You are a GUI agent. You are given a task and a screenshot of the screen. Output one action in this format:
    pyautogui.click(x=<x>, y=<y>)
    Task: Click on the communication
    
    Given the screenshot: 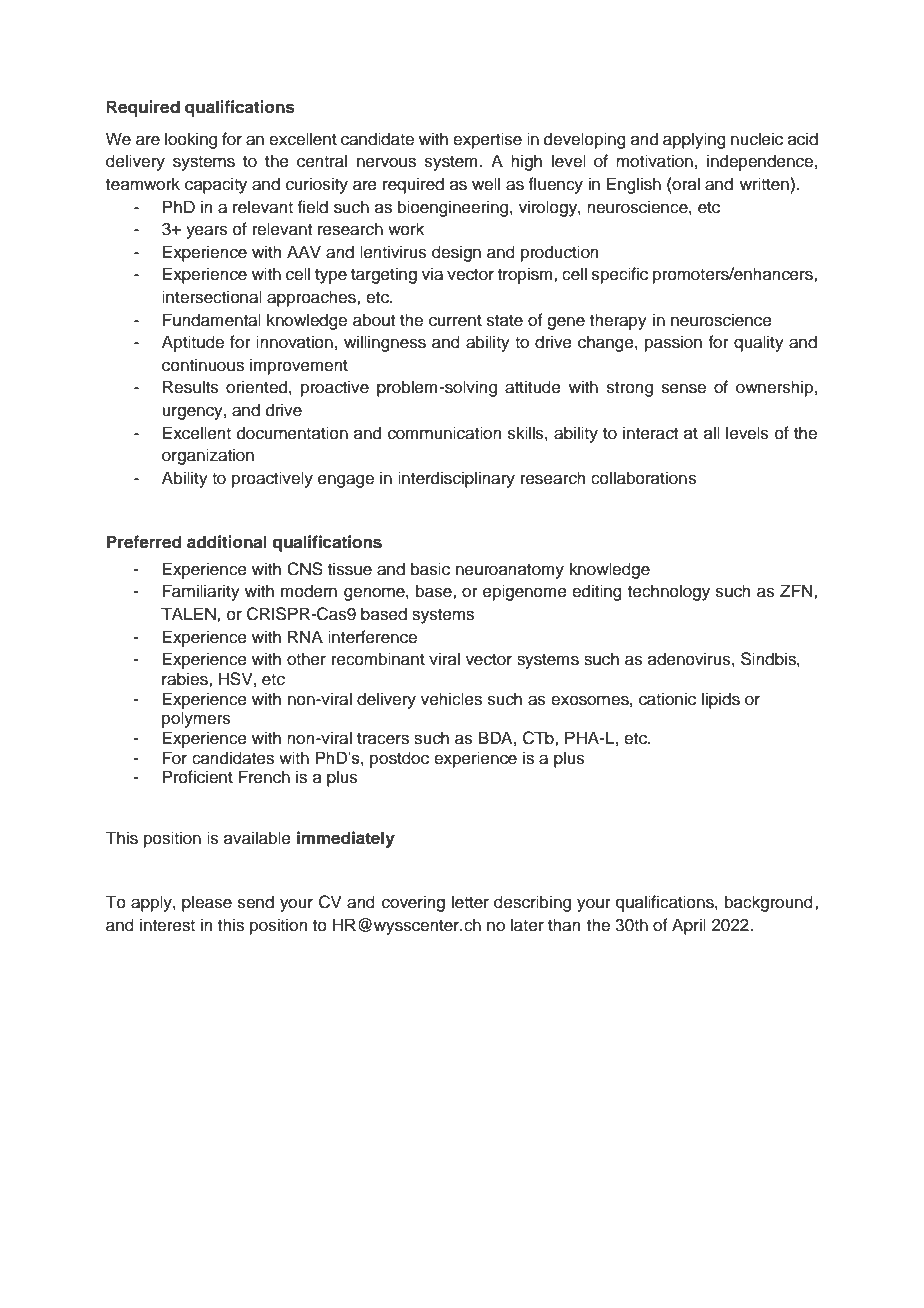 What is the action you would take?
    pyautogui.click(x=445, y=433)
